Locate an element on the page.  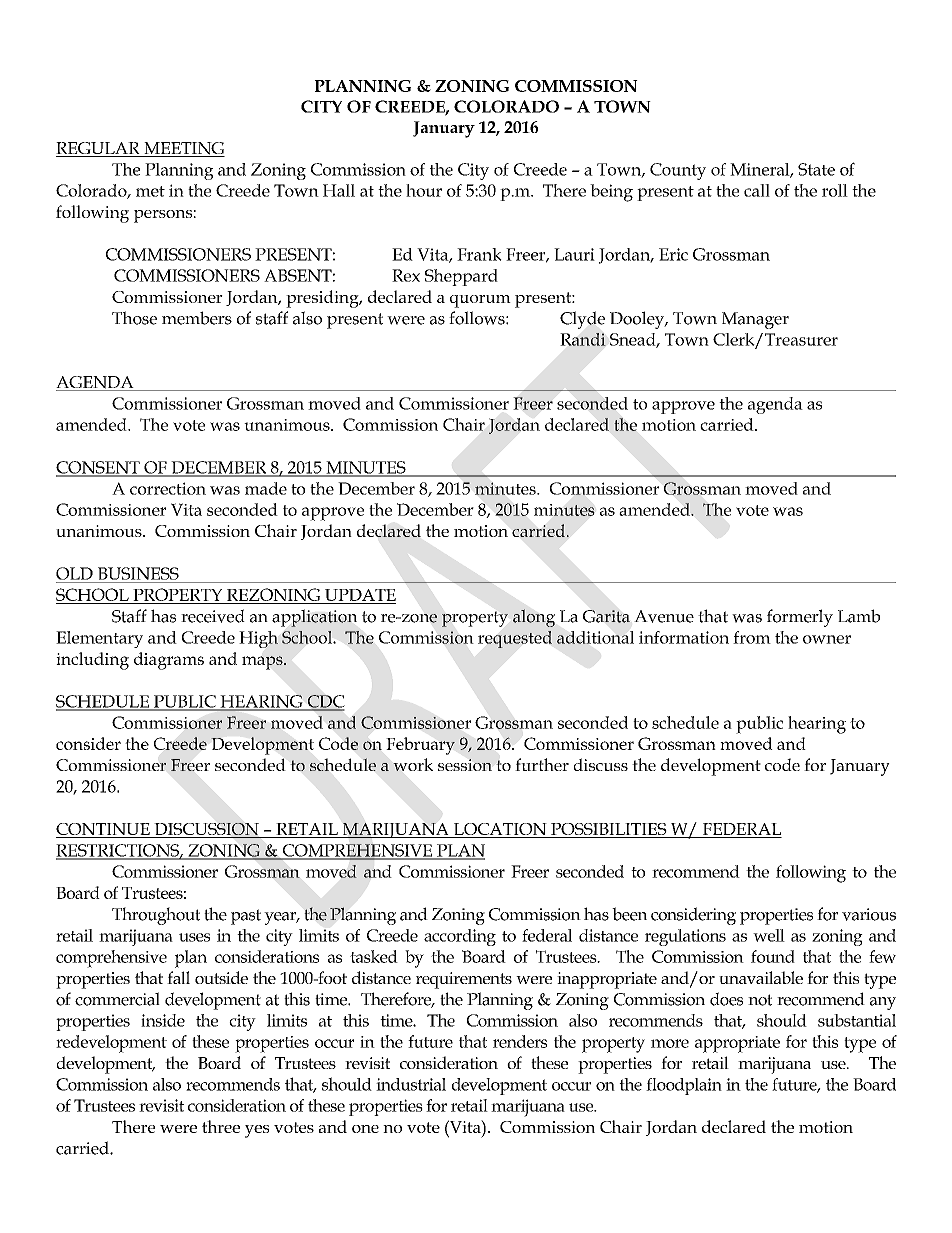
hour is located at coordinates (424, 190).
